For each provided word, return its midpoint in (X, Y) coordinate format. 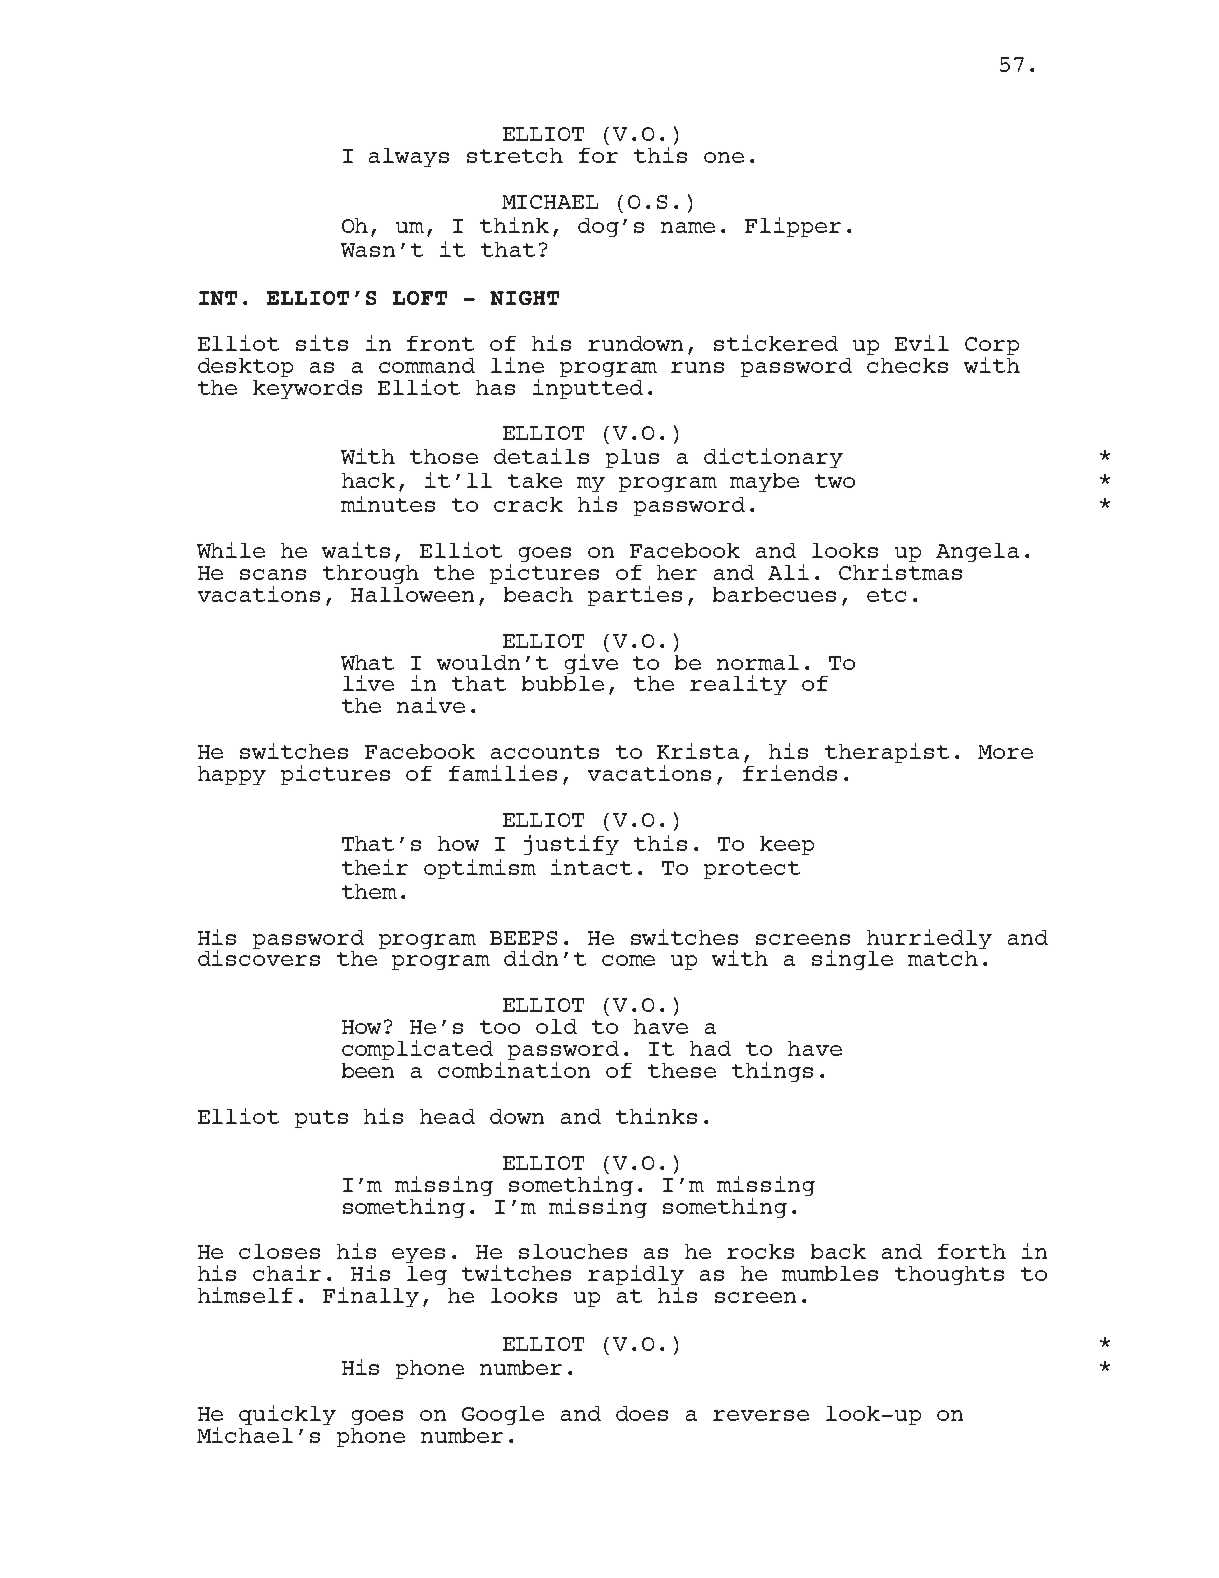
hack (368, 480)
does (642, 1413)
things (772, 1072)
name (688, 227)
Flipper (793, 227)
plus (632, 458)
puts (321, 1119)
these (682, 1070)
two (835, 481)
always (409, 157)
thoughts (949, 1275)
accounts (545, 752)
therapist (887, 753)
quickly (287, 1415)
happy (232, 775)
